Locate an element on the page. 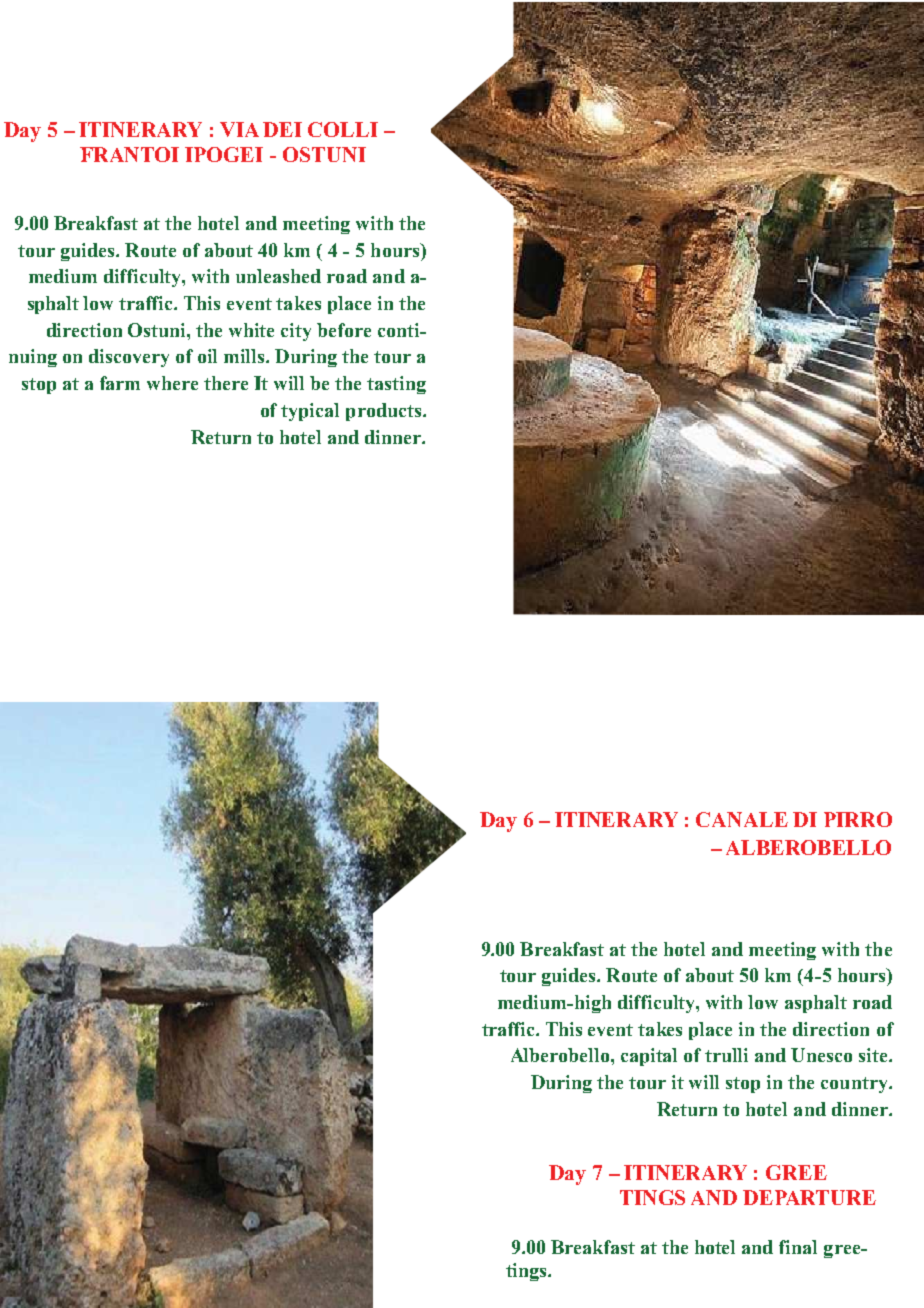 The width and height of the page is (924, 1308). products is located at coordinates (385, 412).
